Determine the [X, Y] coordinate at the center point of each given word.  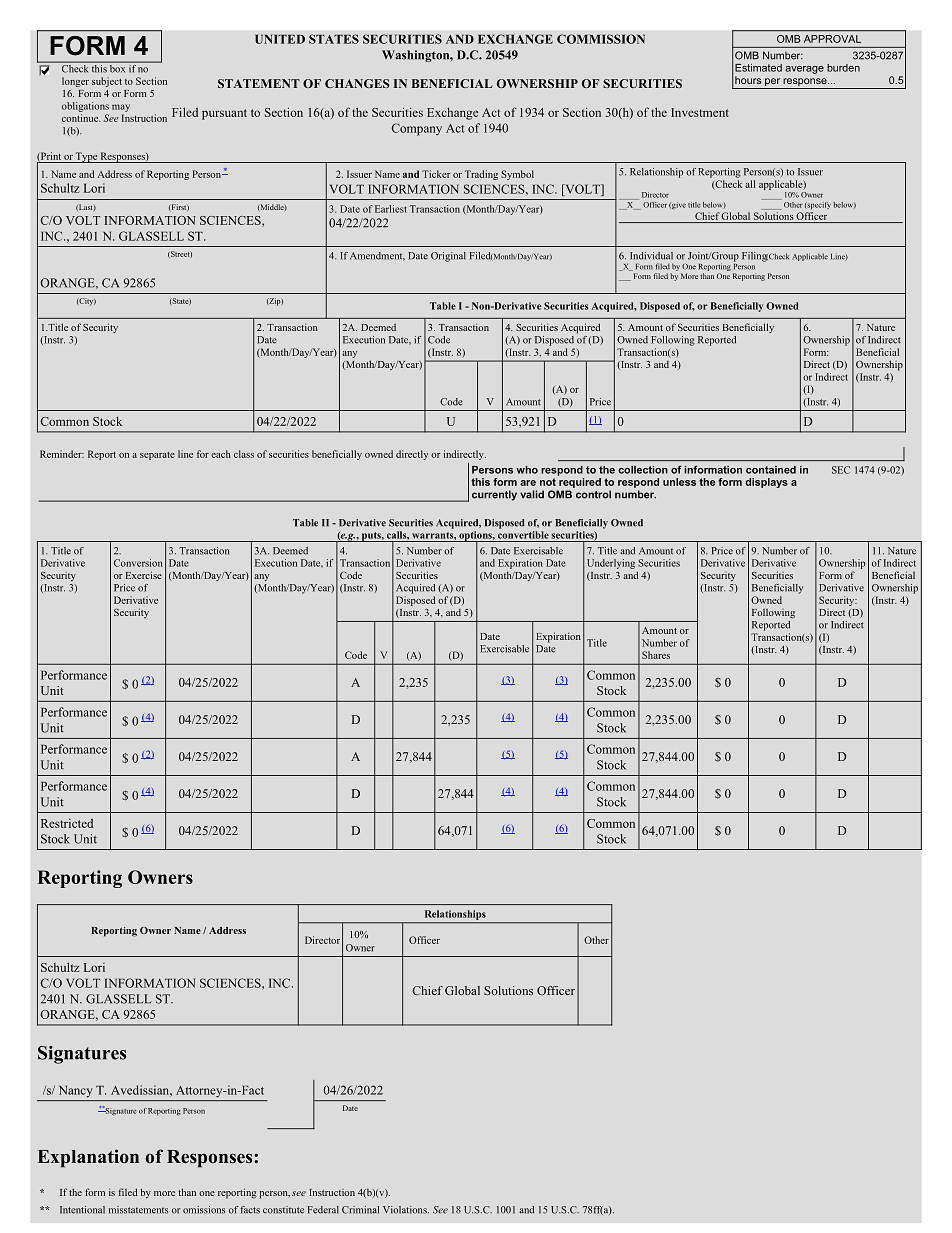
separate [157, 456]
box [118, 67]
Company [416, 129]
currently [494, 495]
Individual [651, 256]
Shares [656, 655]
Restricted [67, 823]
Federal [323, 1210]
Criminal [360, 1210]
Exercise [144, 575]
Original [448, 257]
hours [748, 80]
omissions [204, 1210]
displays [766, 483]
